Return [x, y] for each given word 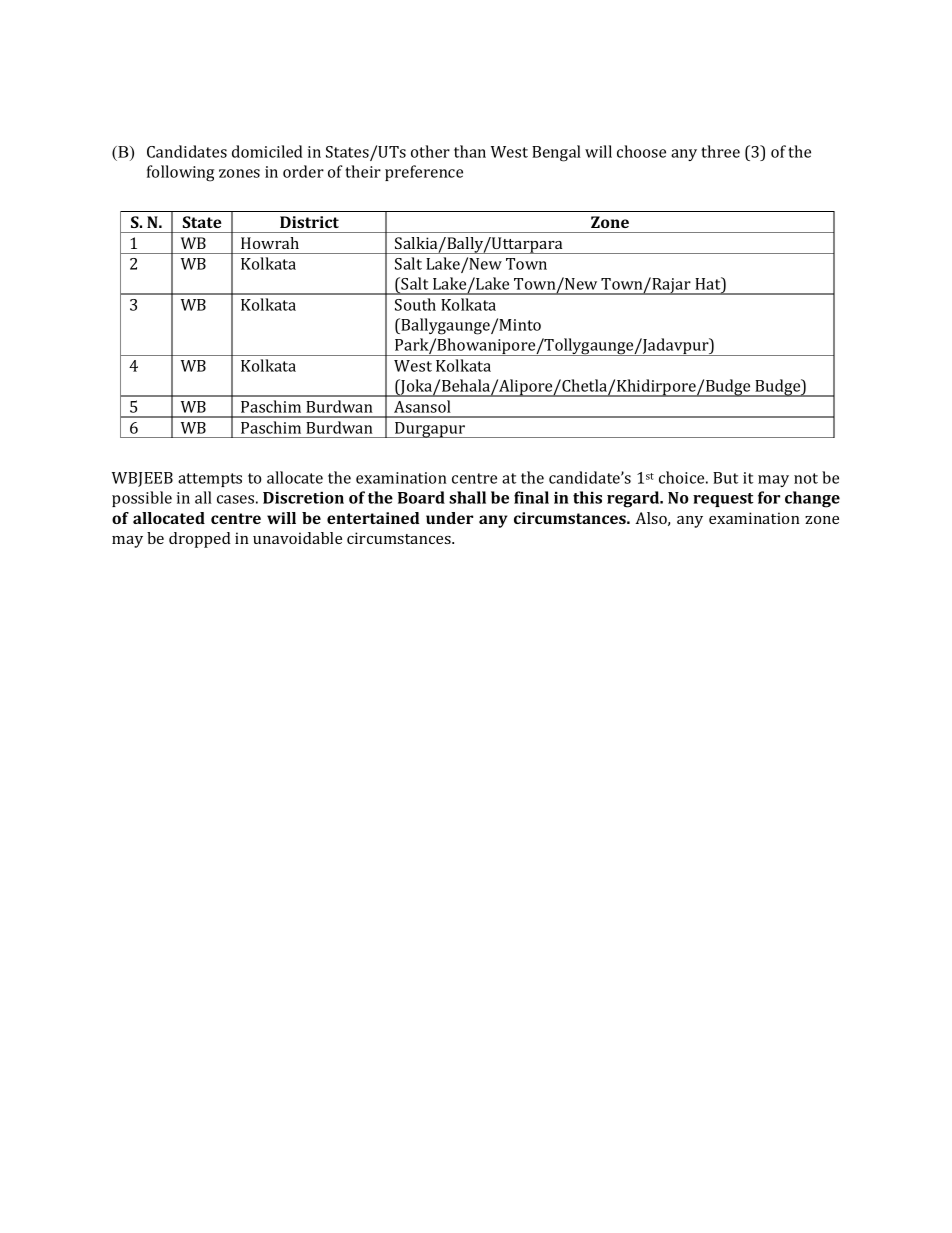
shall [467, 497]
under [449, 518]
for [769, 497]
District [309, 222]
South [415, 304]
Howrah [270, 243]
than [470, 151]
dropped [200, 540]
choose [641, 151]
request [723, 500]
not [806, 478]
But [725, 478]
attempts [210, 480]
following [180, 173]
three [720, 151]
